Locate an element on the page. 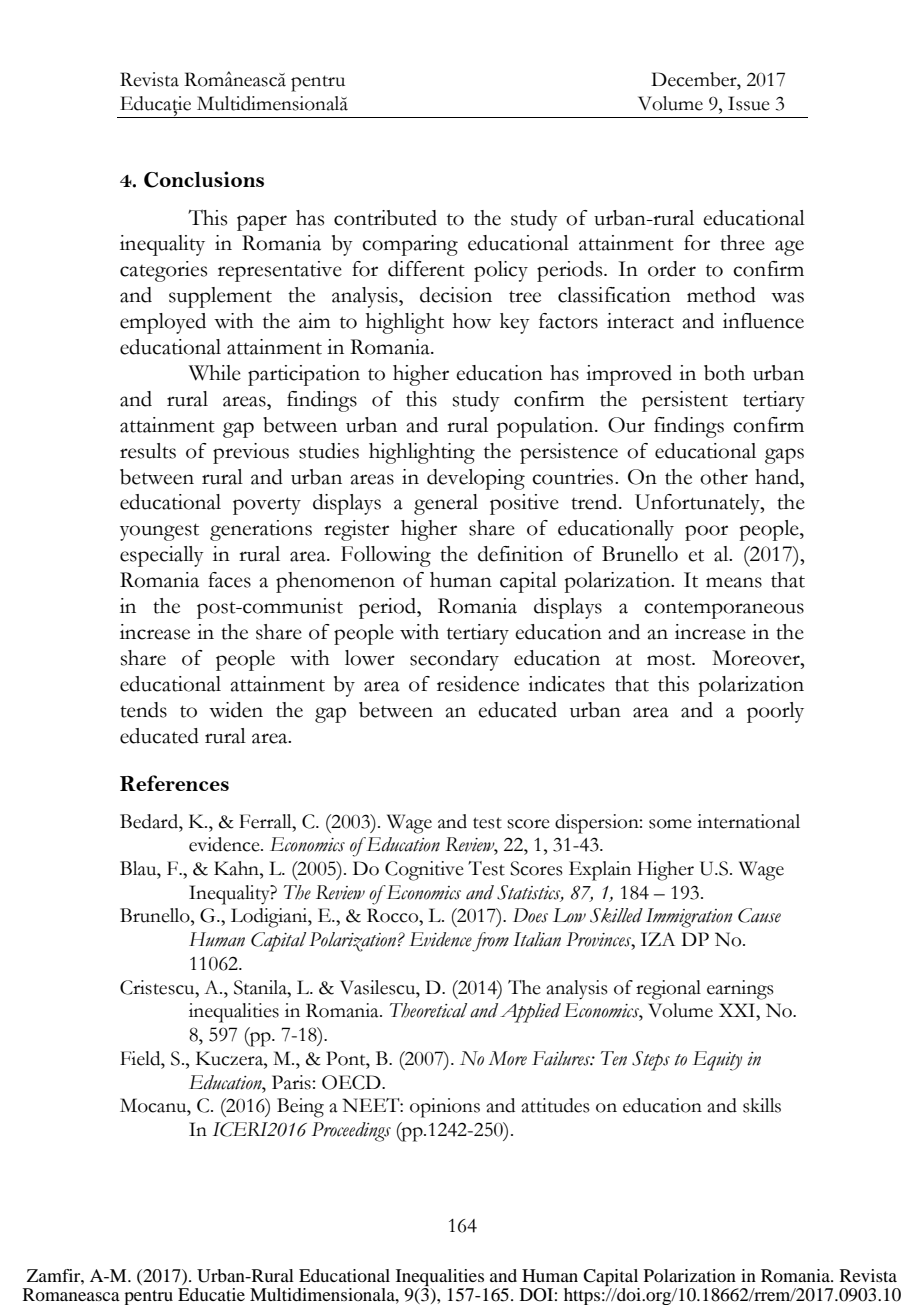  faces is located at coordinates (229, 580).
